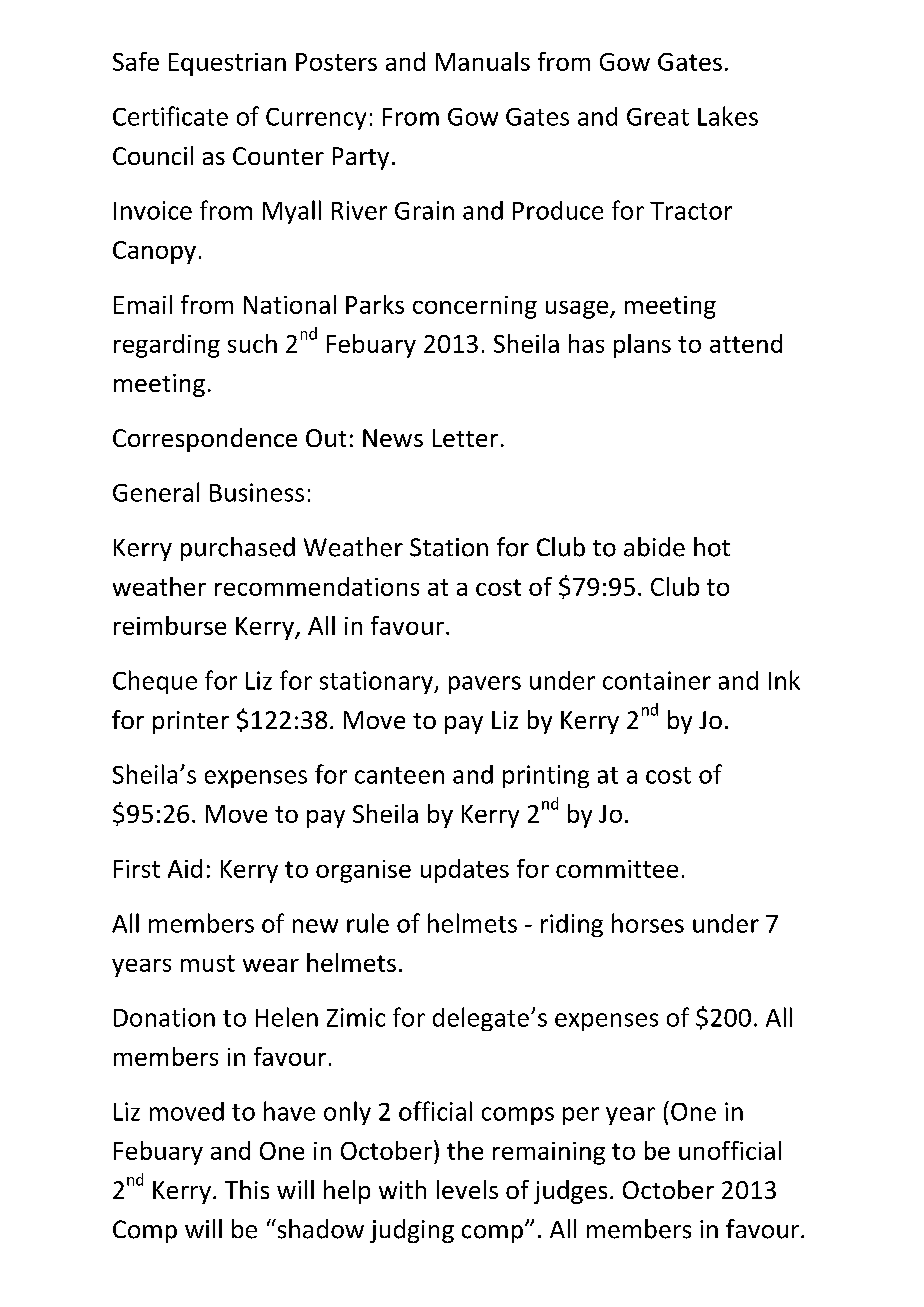 Image resolution: width=924 pixels, height=1307 pixels. What do you see at coordinates (483, 61) in the image?
I see `Manuals` at bounding box center [483, 61].
